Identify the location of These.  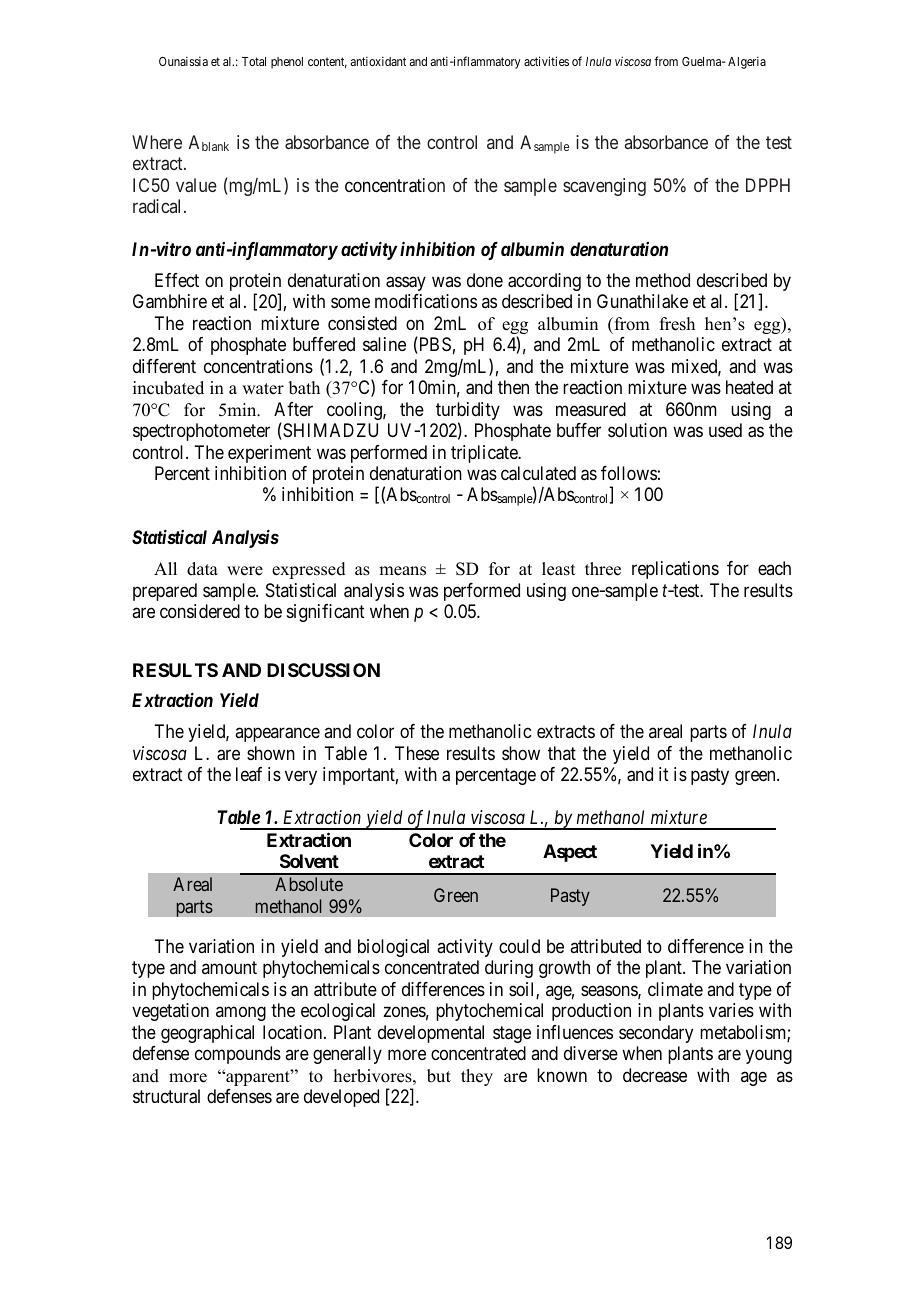
(417, 753).
